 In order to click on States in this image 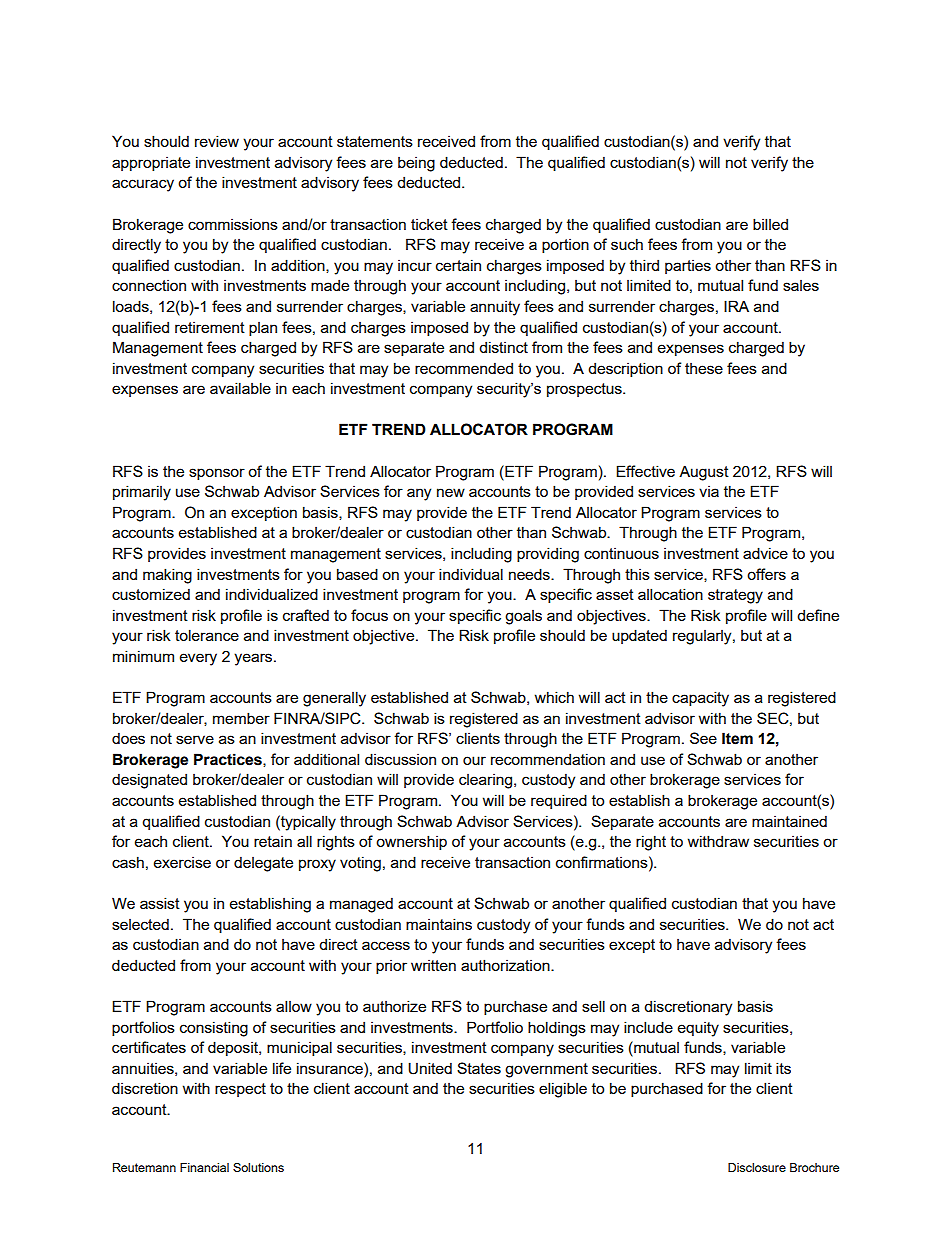, I will do `click(479, 1068)`.
